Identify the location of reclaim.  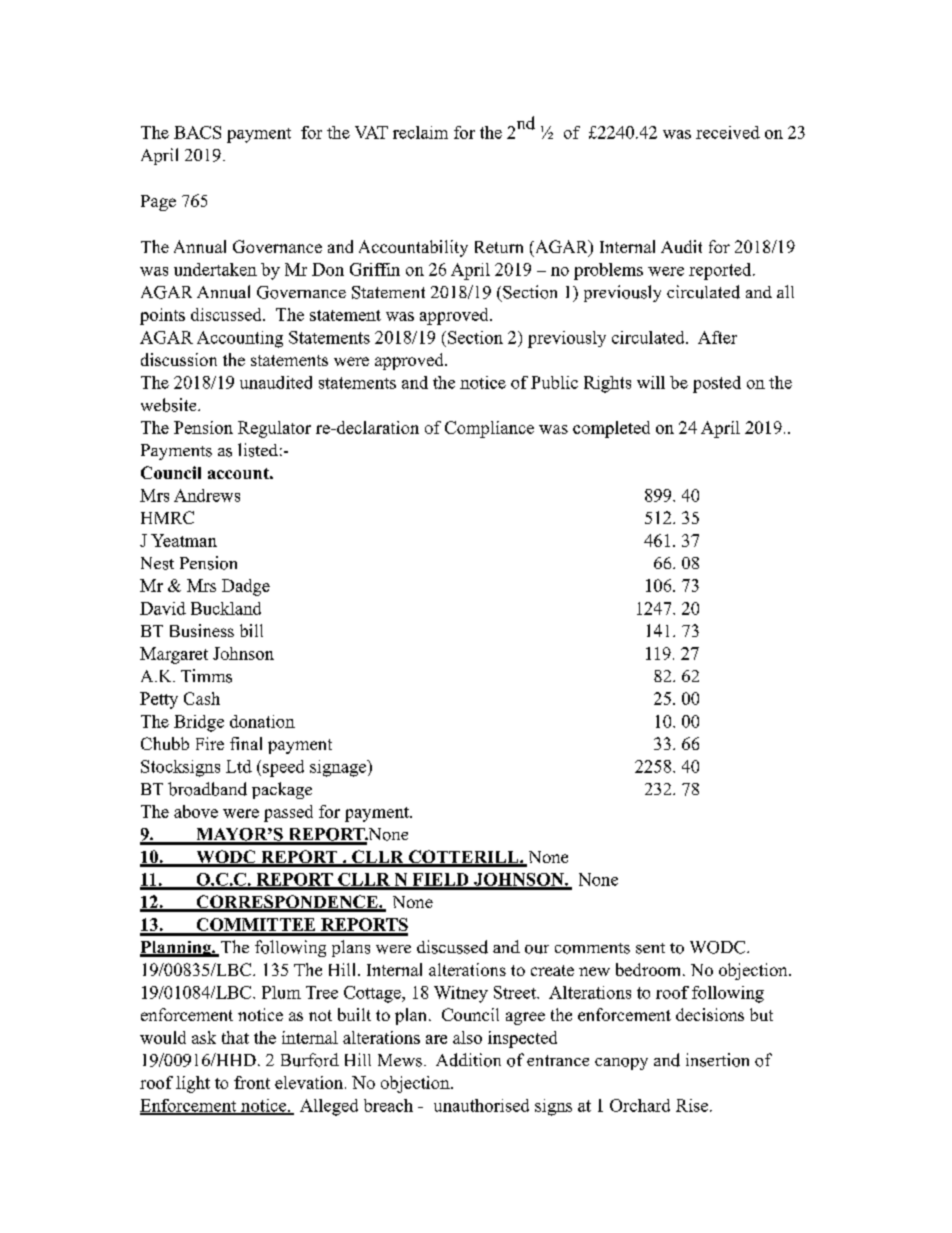
(420, 132).
